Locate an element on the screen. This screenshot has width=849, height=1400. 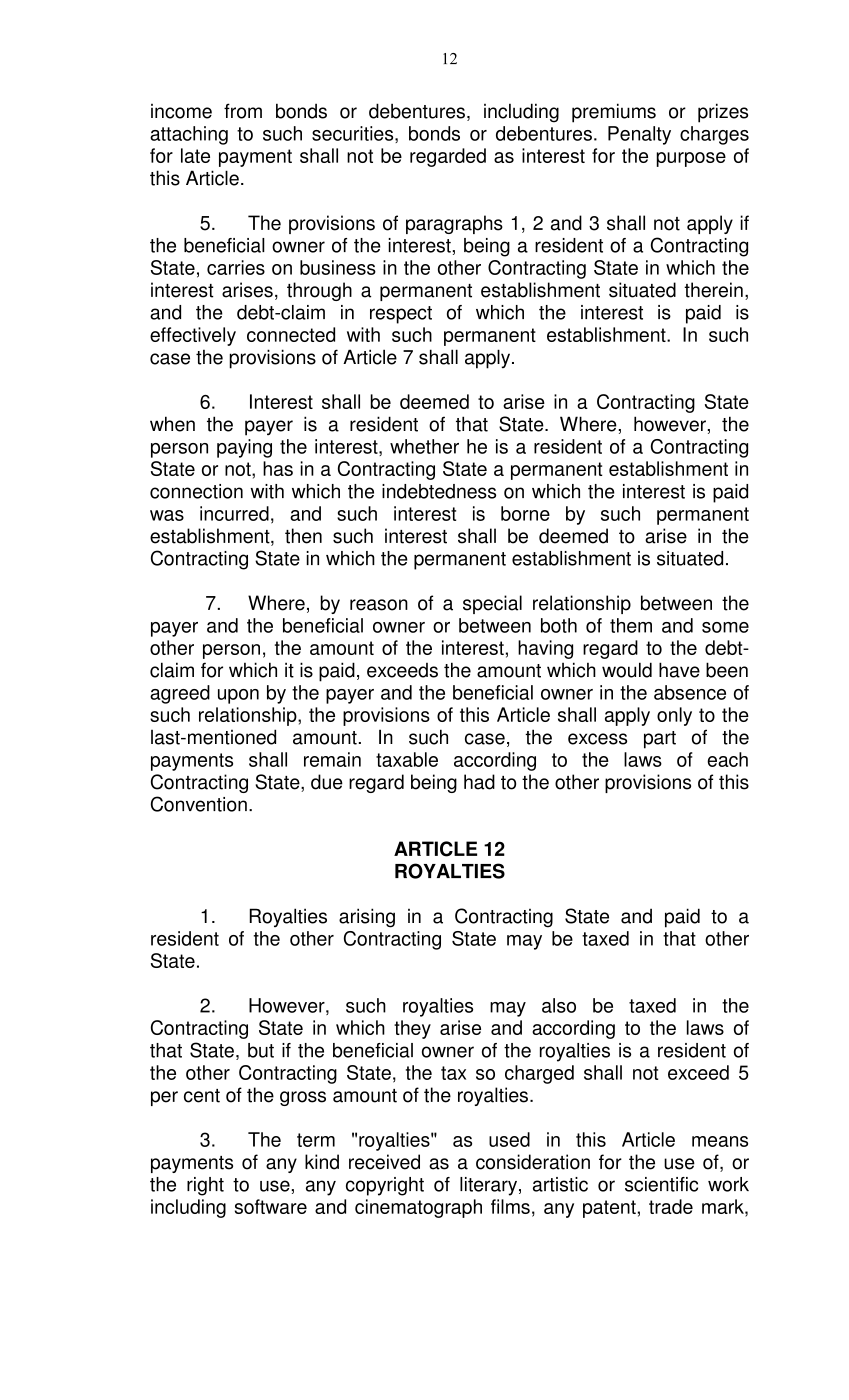
have is located at coordinates (679, 670).
